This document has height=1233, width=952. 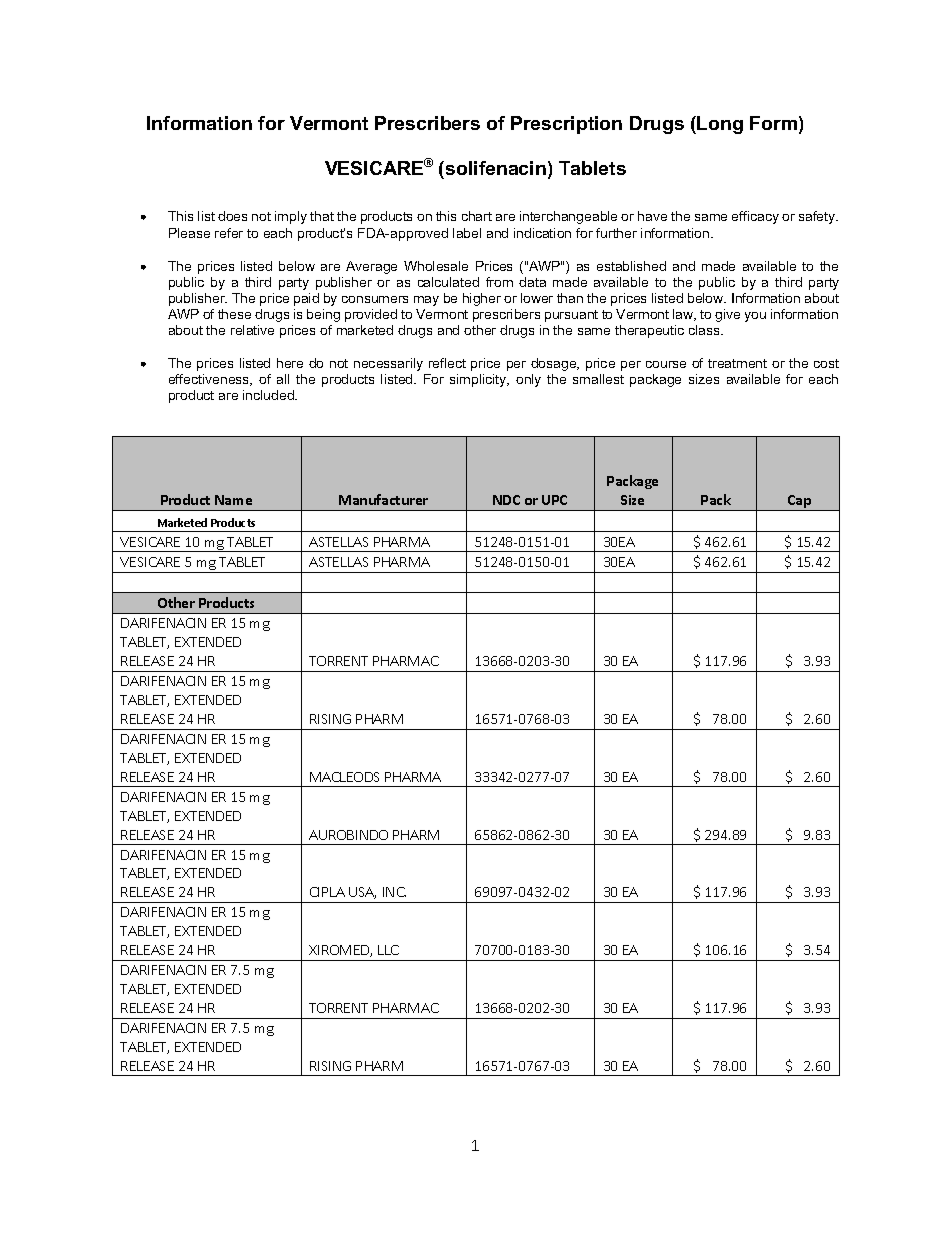 What do you see at coordinates (291, 217) in the document?
I see `imply` at bounding box center [291, 217].
